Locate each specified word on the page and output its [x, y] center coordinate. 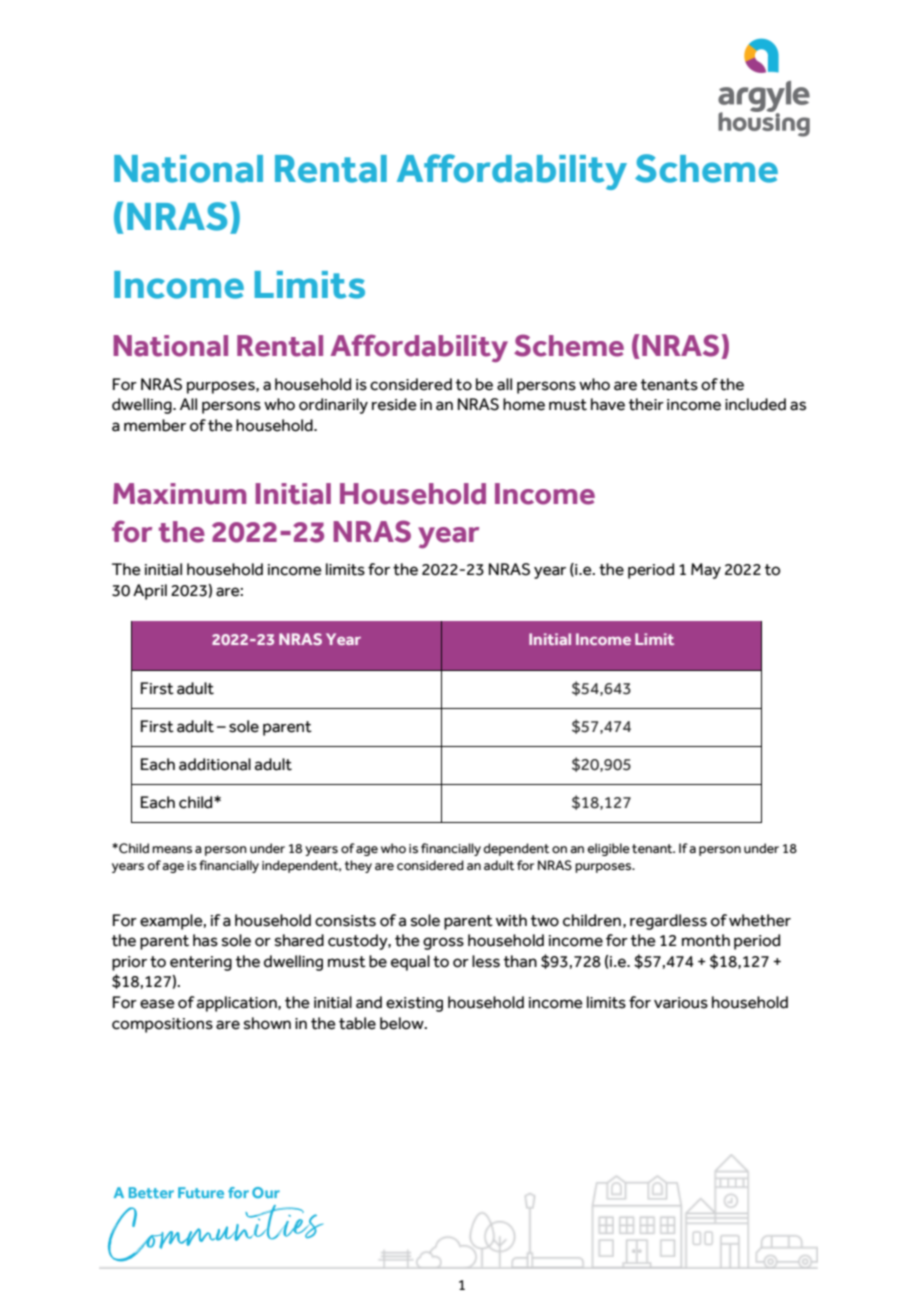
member [155, 425]
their [646, 404]
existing [414, 1004]
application [238, 1004]
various [681, 1003]
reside [394, 404]
